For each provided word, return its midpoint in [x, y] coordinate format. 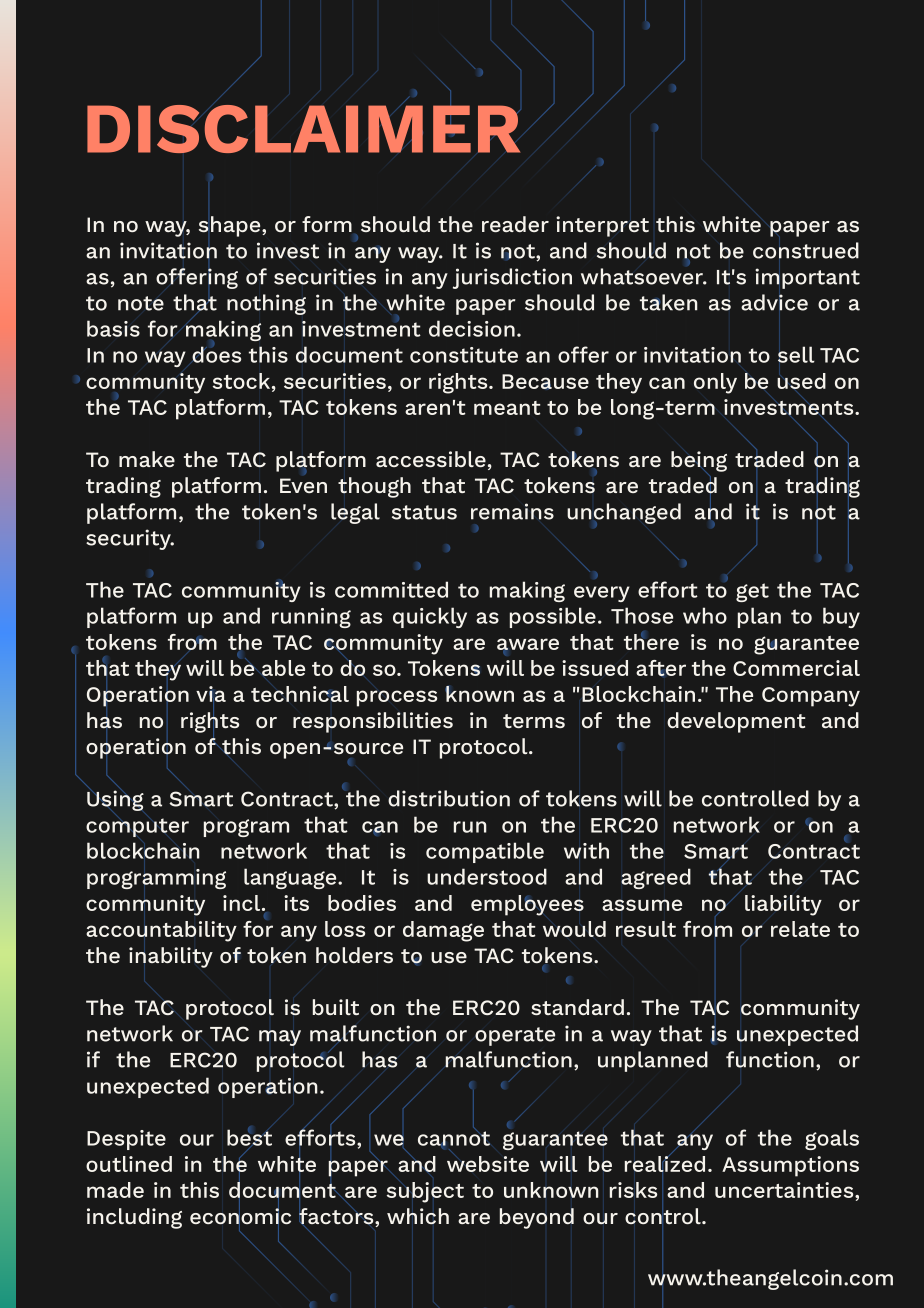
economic [240, 1216]
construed [806, 250]
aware [528, 645]
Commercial [796, 668]
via [211, 695]
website [488, 1164]
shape [231, 226]
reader [515, 224]
